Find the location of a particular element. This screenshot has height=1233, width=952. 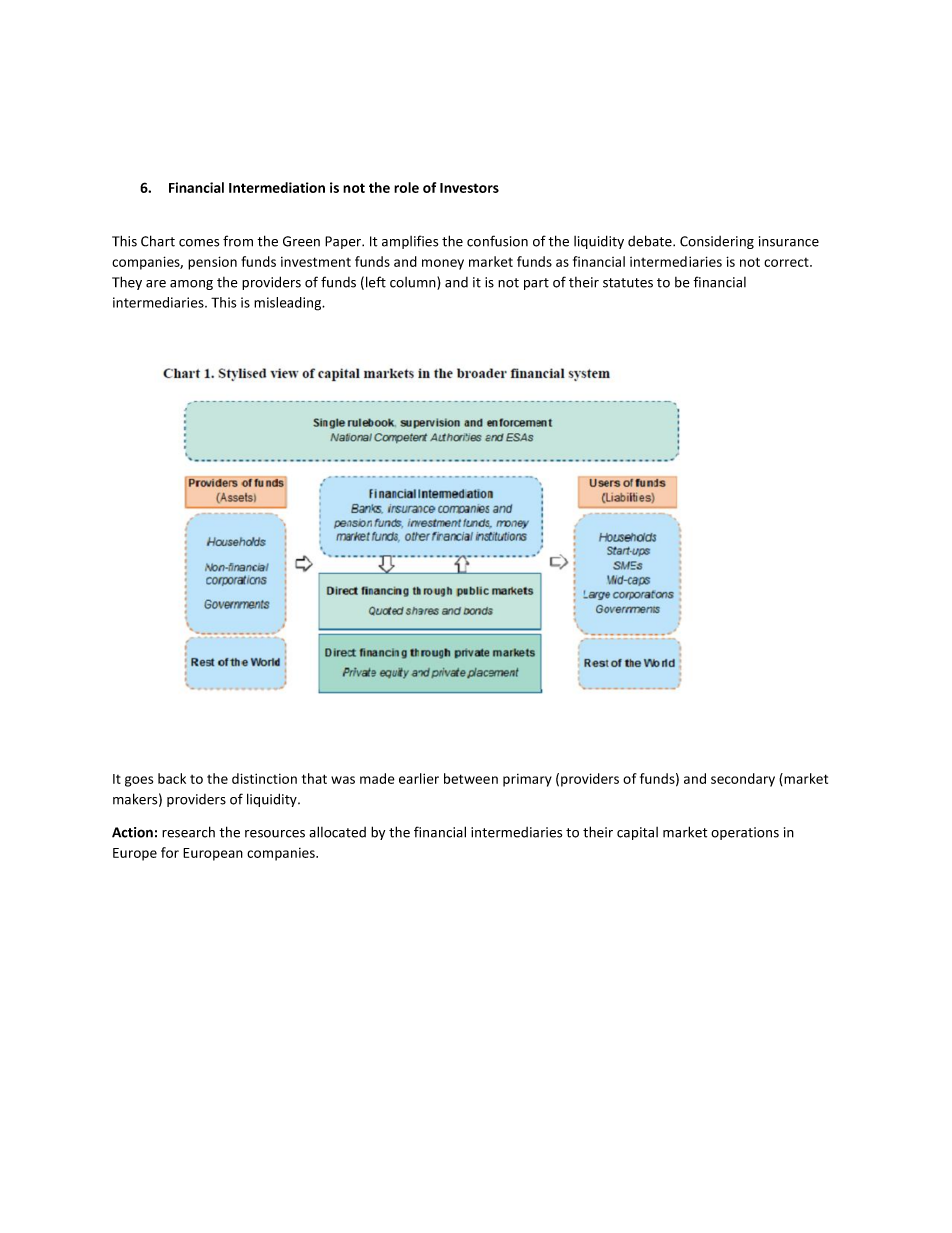

between is located at coordinates (471, 778).
